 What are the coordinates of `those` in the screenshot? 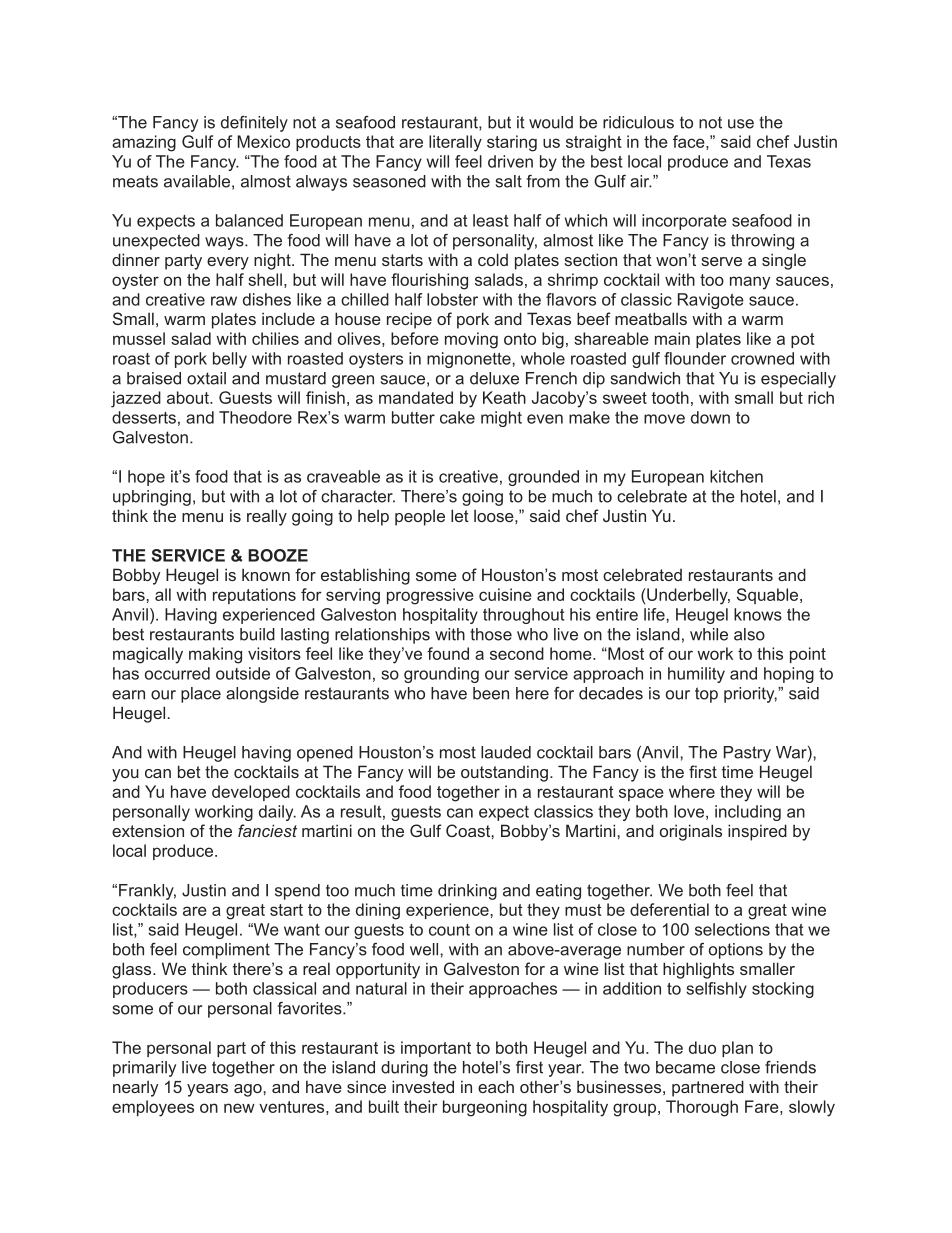 It's located at (491, 634).
